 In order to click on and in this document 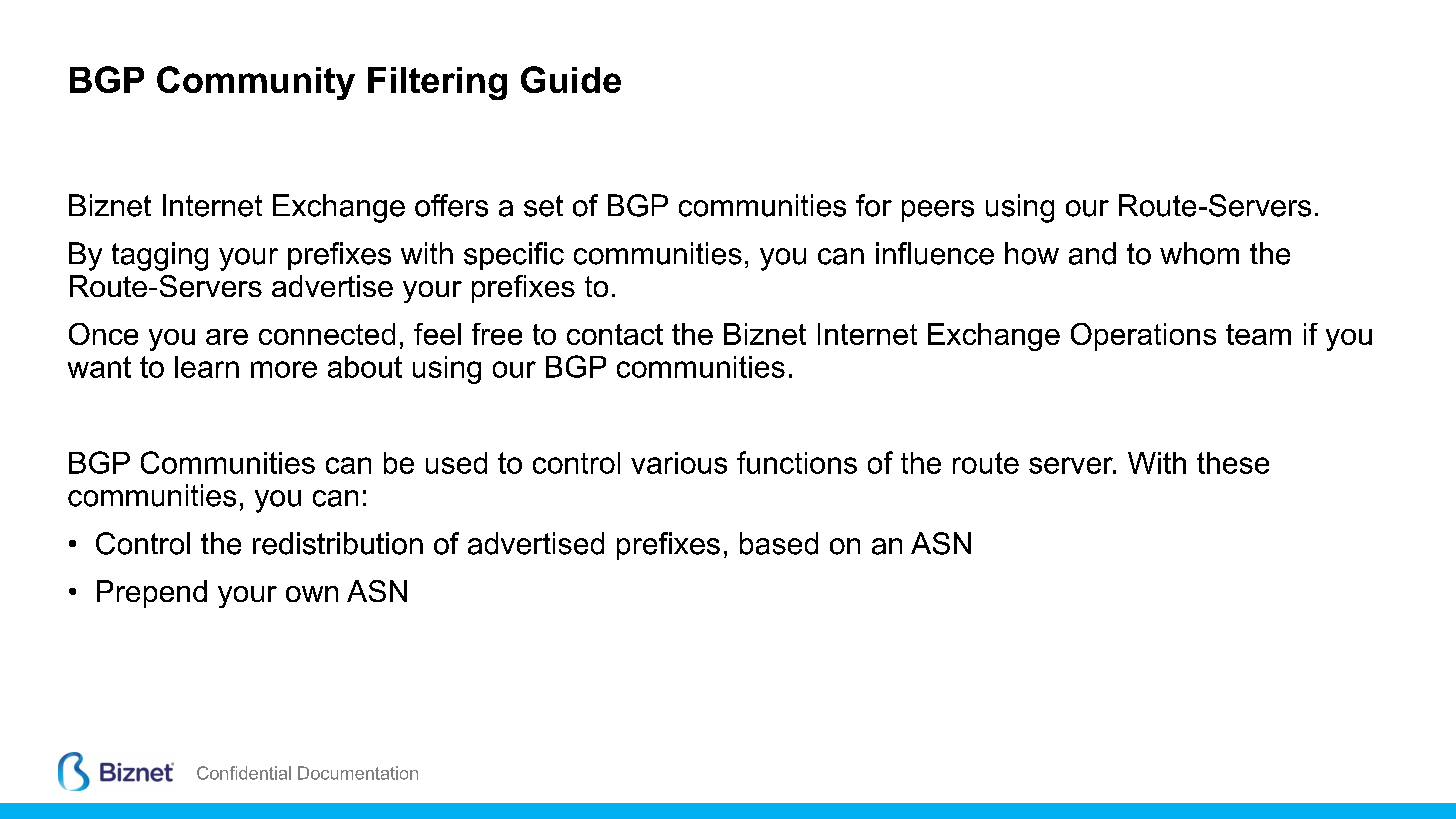, I will do `click(1092, 253)`.
